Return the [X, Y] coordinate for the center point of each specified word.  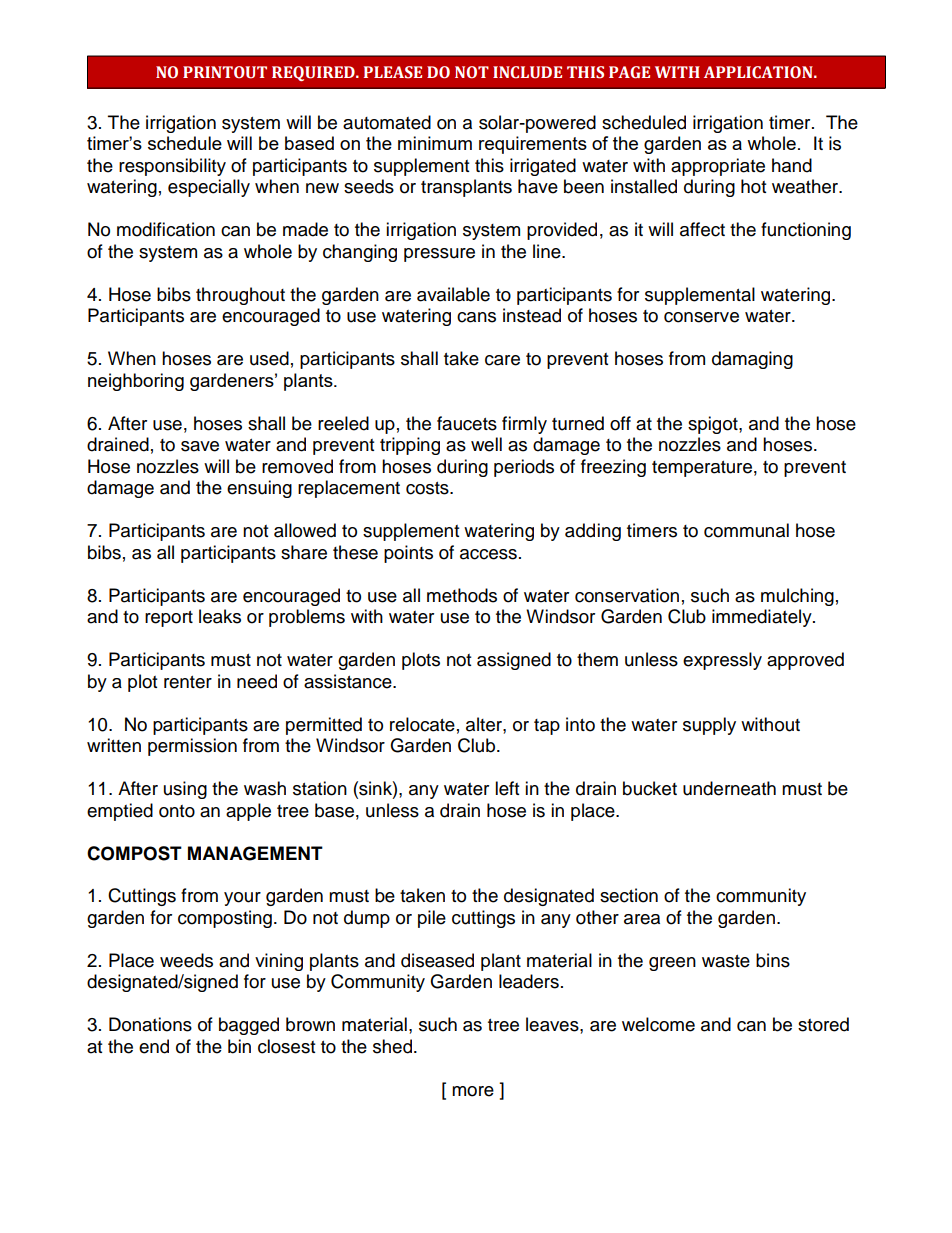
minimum [435, 143]
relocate [422, 724]
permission [192, 747]
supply [709, 726]
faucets [467, 423]
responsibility [172, 167]
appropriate [718, 167]
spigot [714, 425]
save [200, 446]
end [154, 1046]
